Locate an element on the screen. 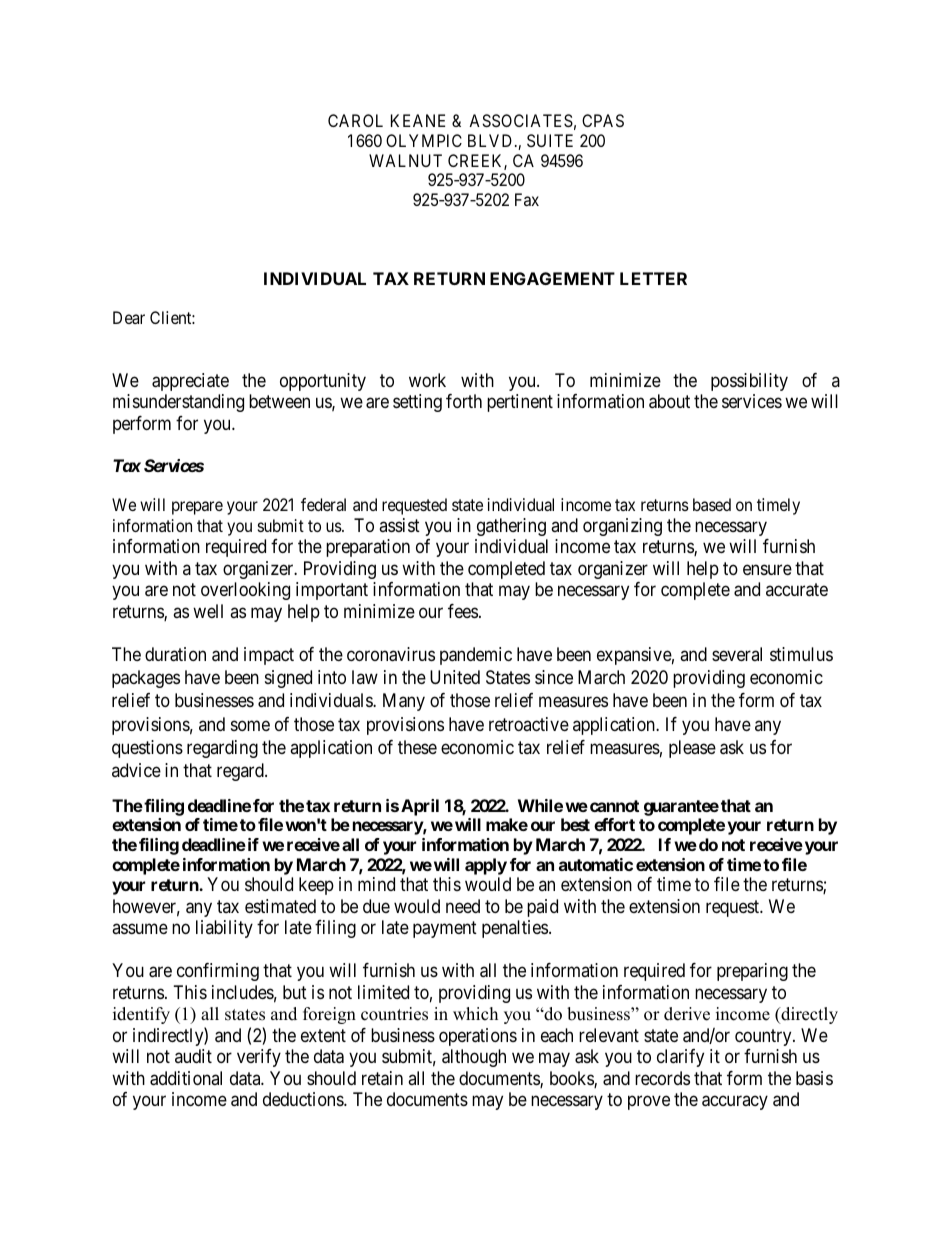 This screenshot has height=1233, width=952. additional is located at coordinates (186, 1078).
